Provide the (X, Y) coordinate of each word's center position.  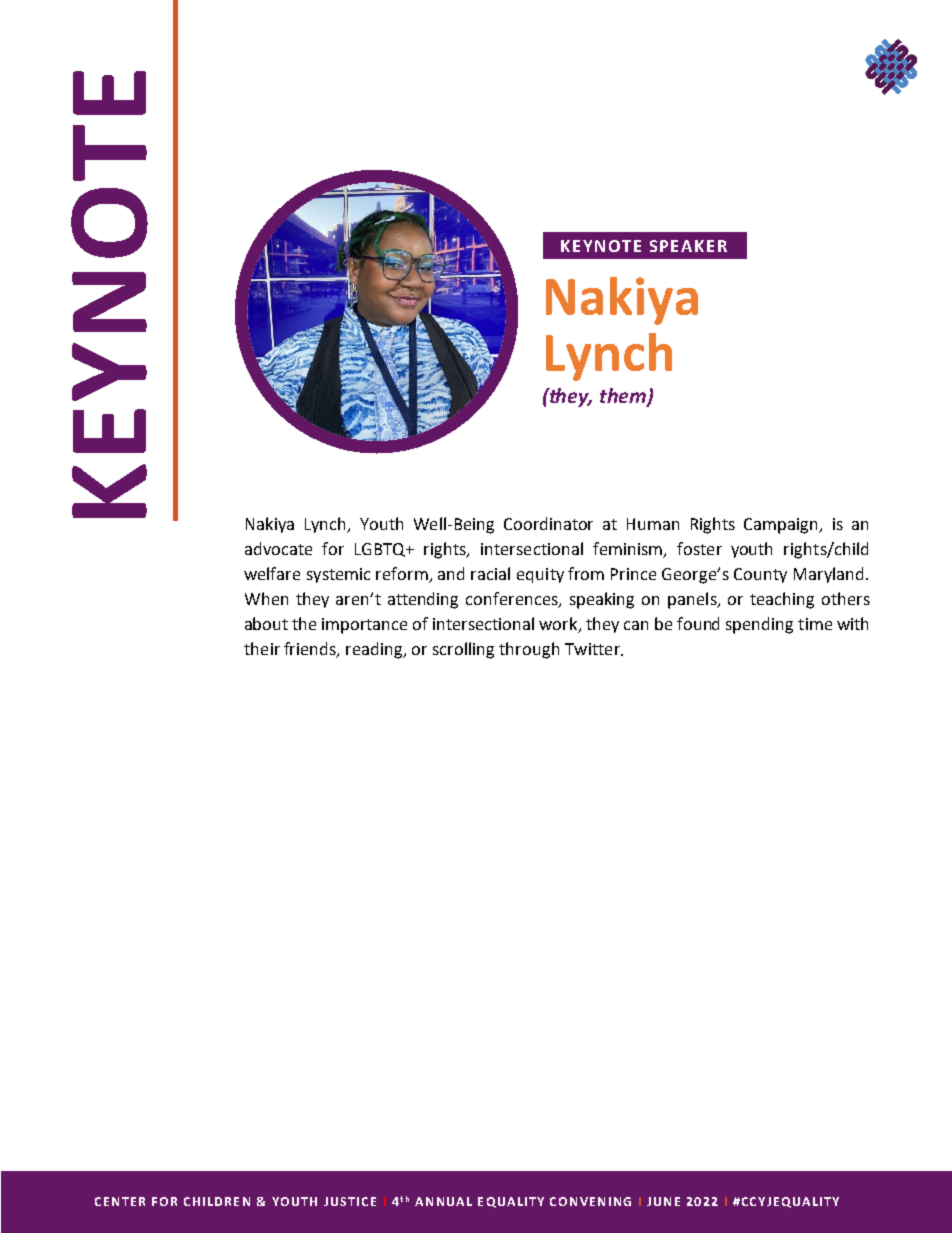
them (624, 397)
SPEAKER (688, 246)
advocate (278, 548)
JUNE (663, 1201)
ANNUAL (443, 1201)
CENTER (120, 1201)
